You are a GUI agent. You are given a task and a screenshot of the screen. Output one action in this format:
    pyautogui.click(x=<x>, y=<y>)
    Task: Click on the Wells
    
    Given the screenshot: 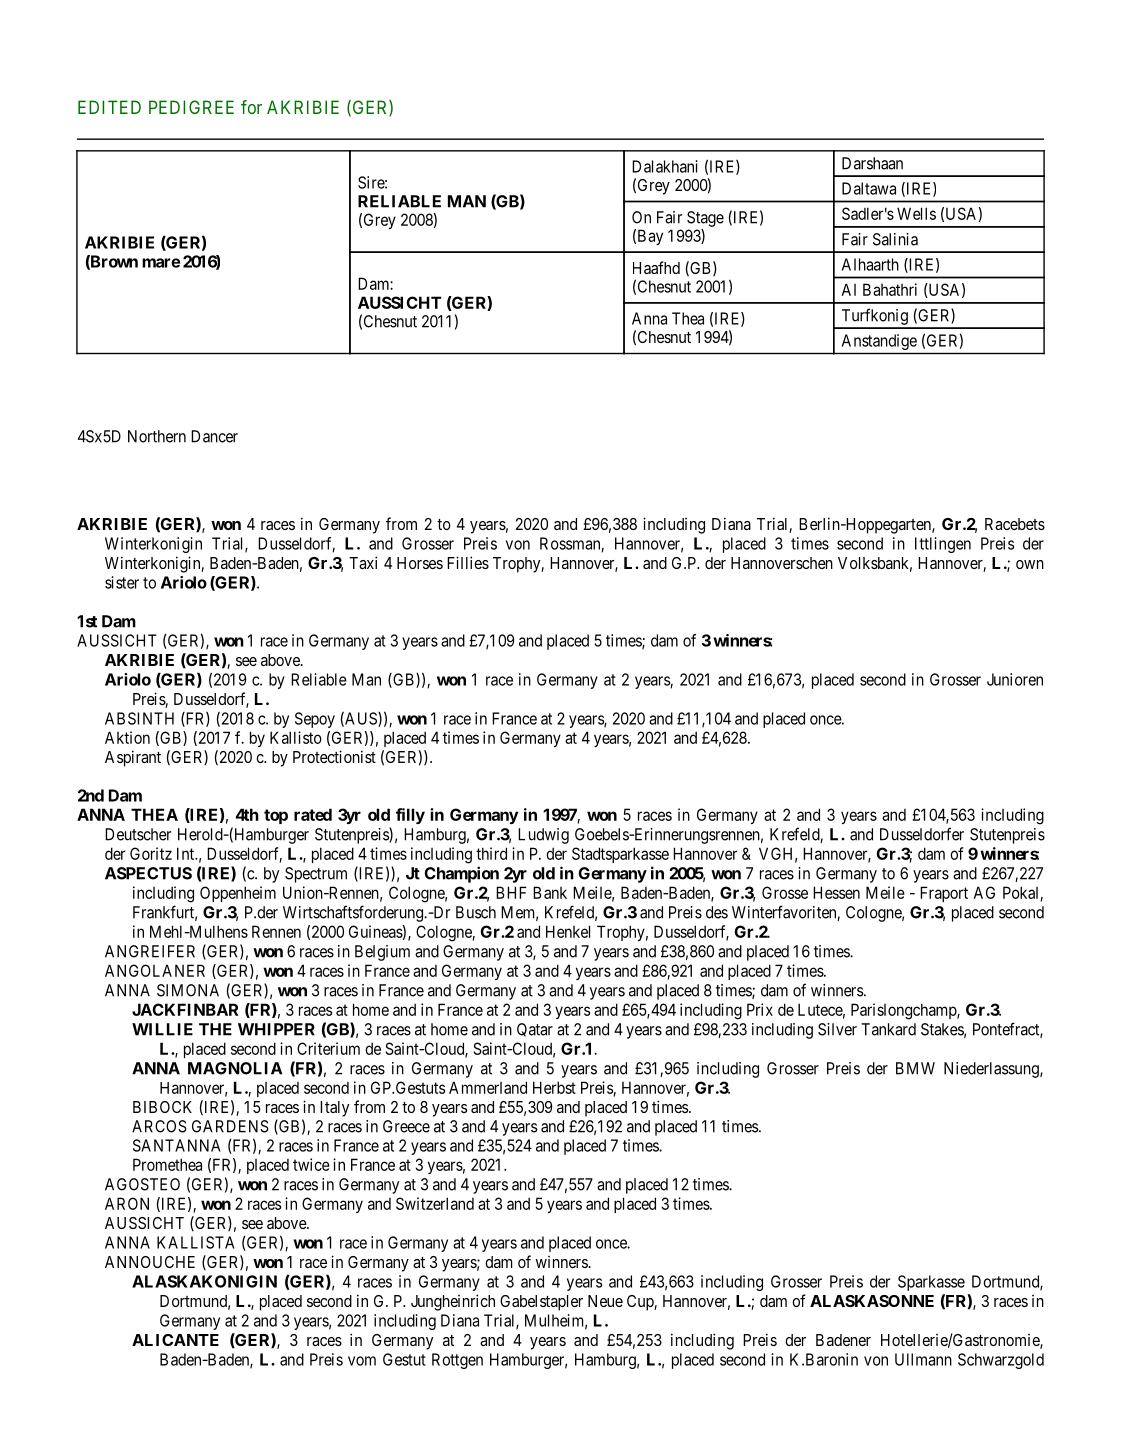 What is the action you would take?
    pyautogui.click(x=916, y=213)
